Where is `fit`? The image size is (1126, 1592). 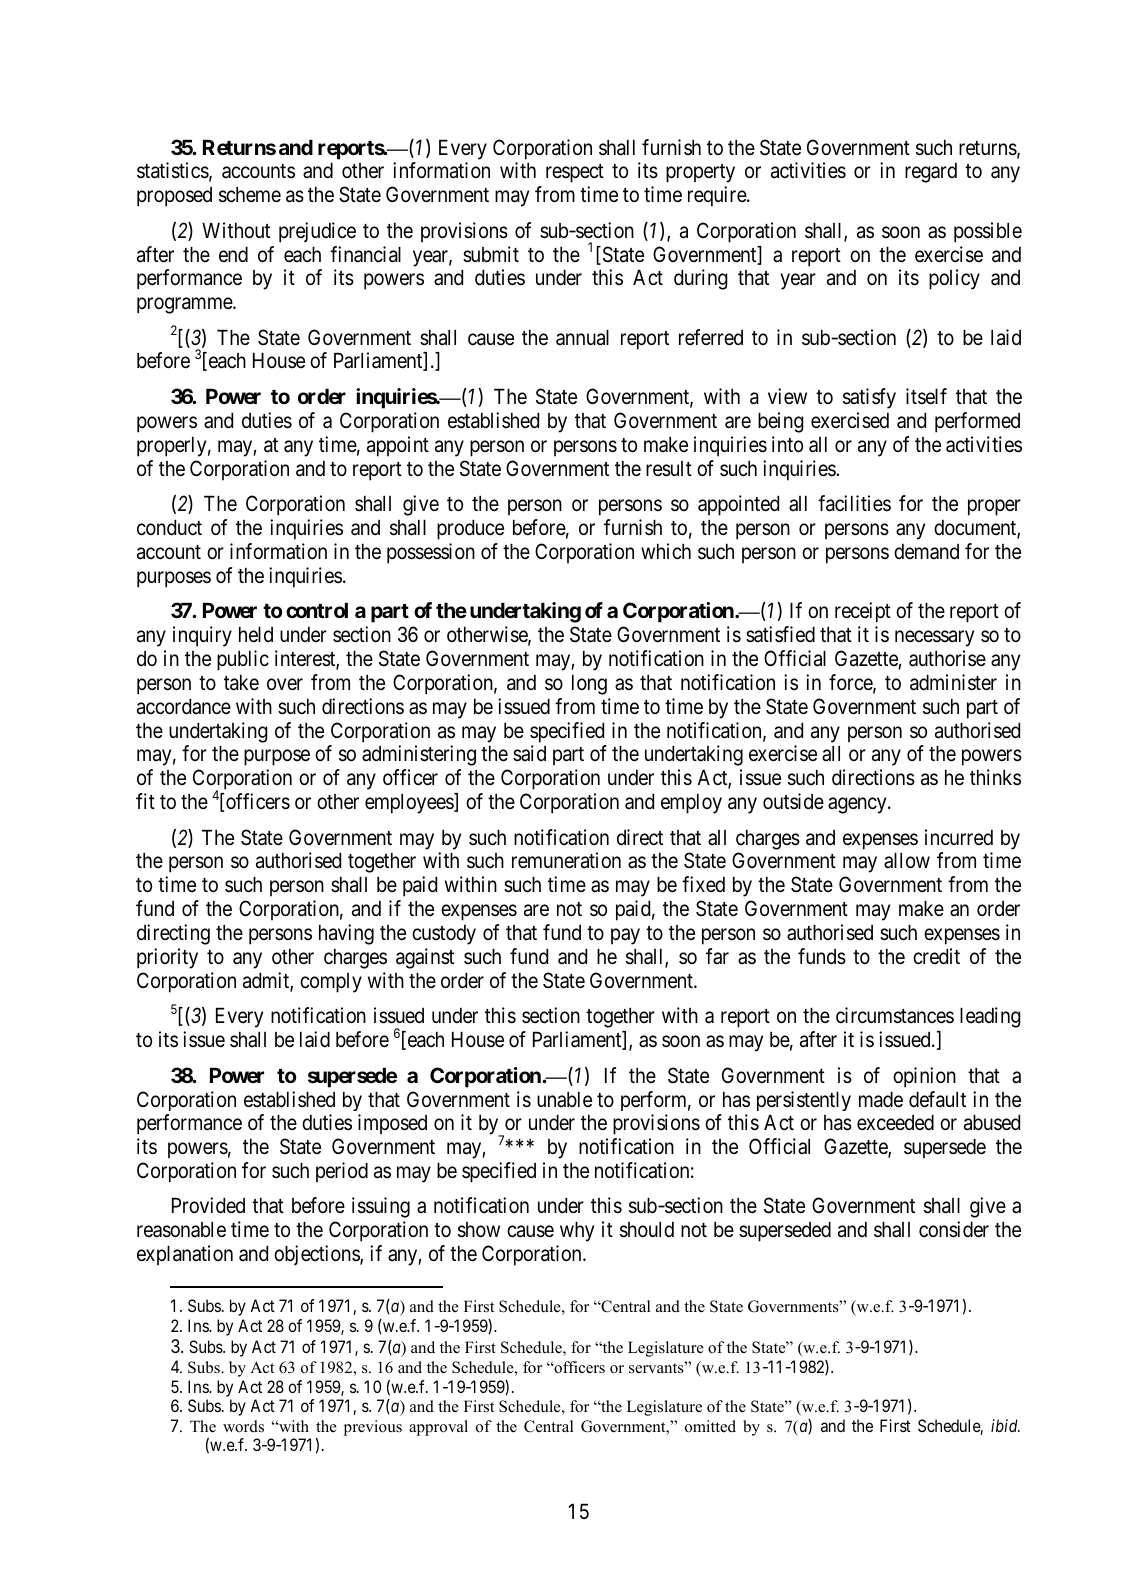 fit is located at coordinates (145, 801).
